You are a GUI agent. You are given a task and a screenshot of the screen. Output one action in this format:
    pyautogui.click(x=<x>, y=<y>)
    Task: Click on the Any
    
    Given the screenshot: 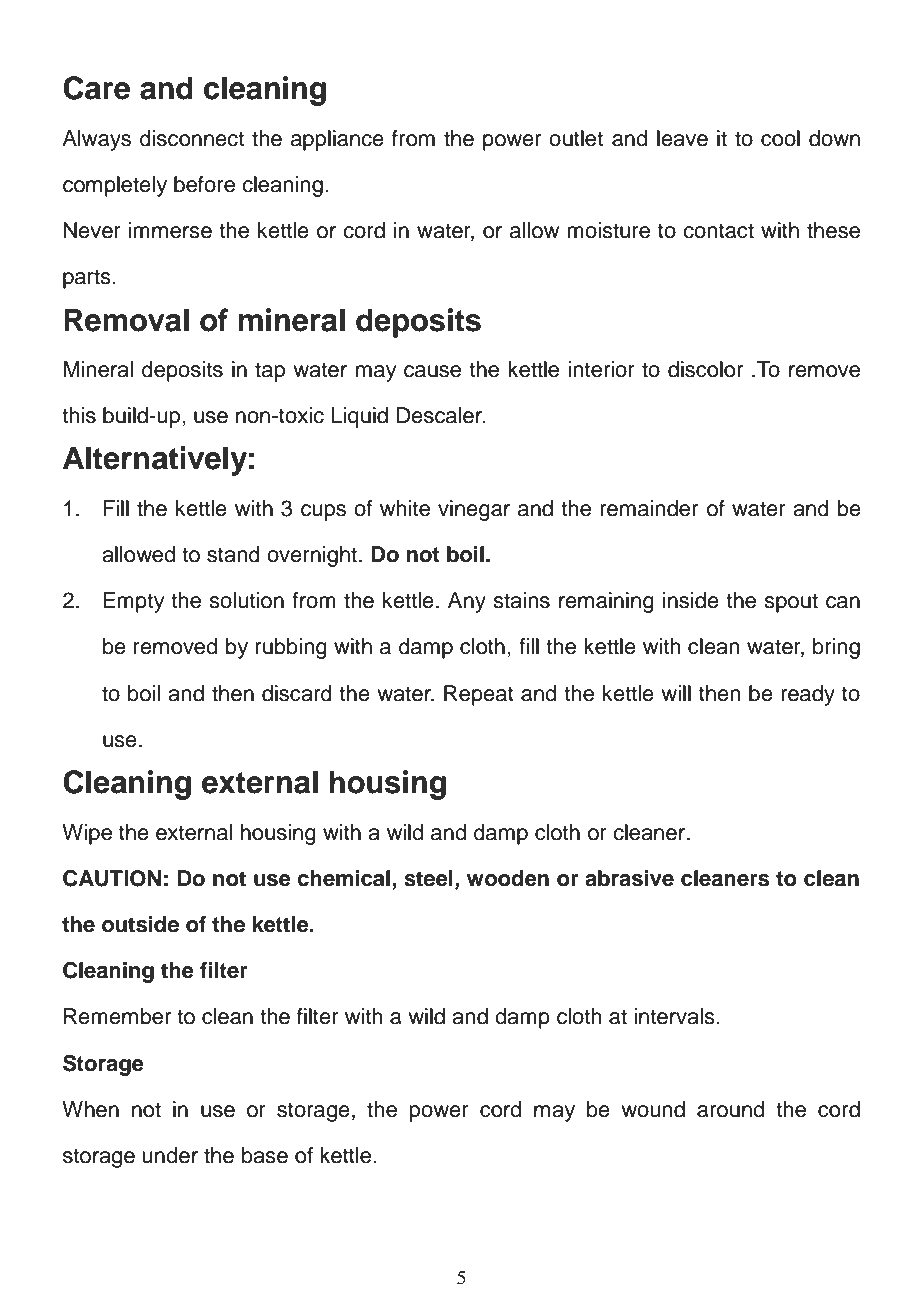 What is the action you would take?
    pyautogui.click(x=467, y=602)
